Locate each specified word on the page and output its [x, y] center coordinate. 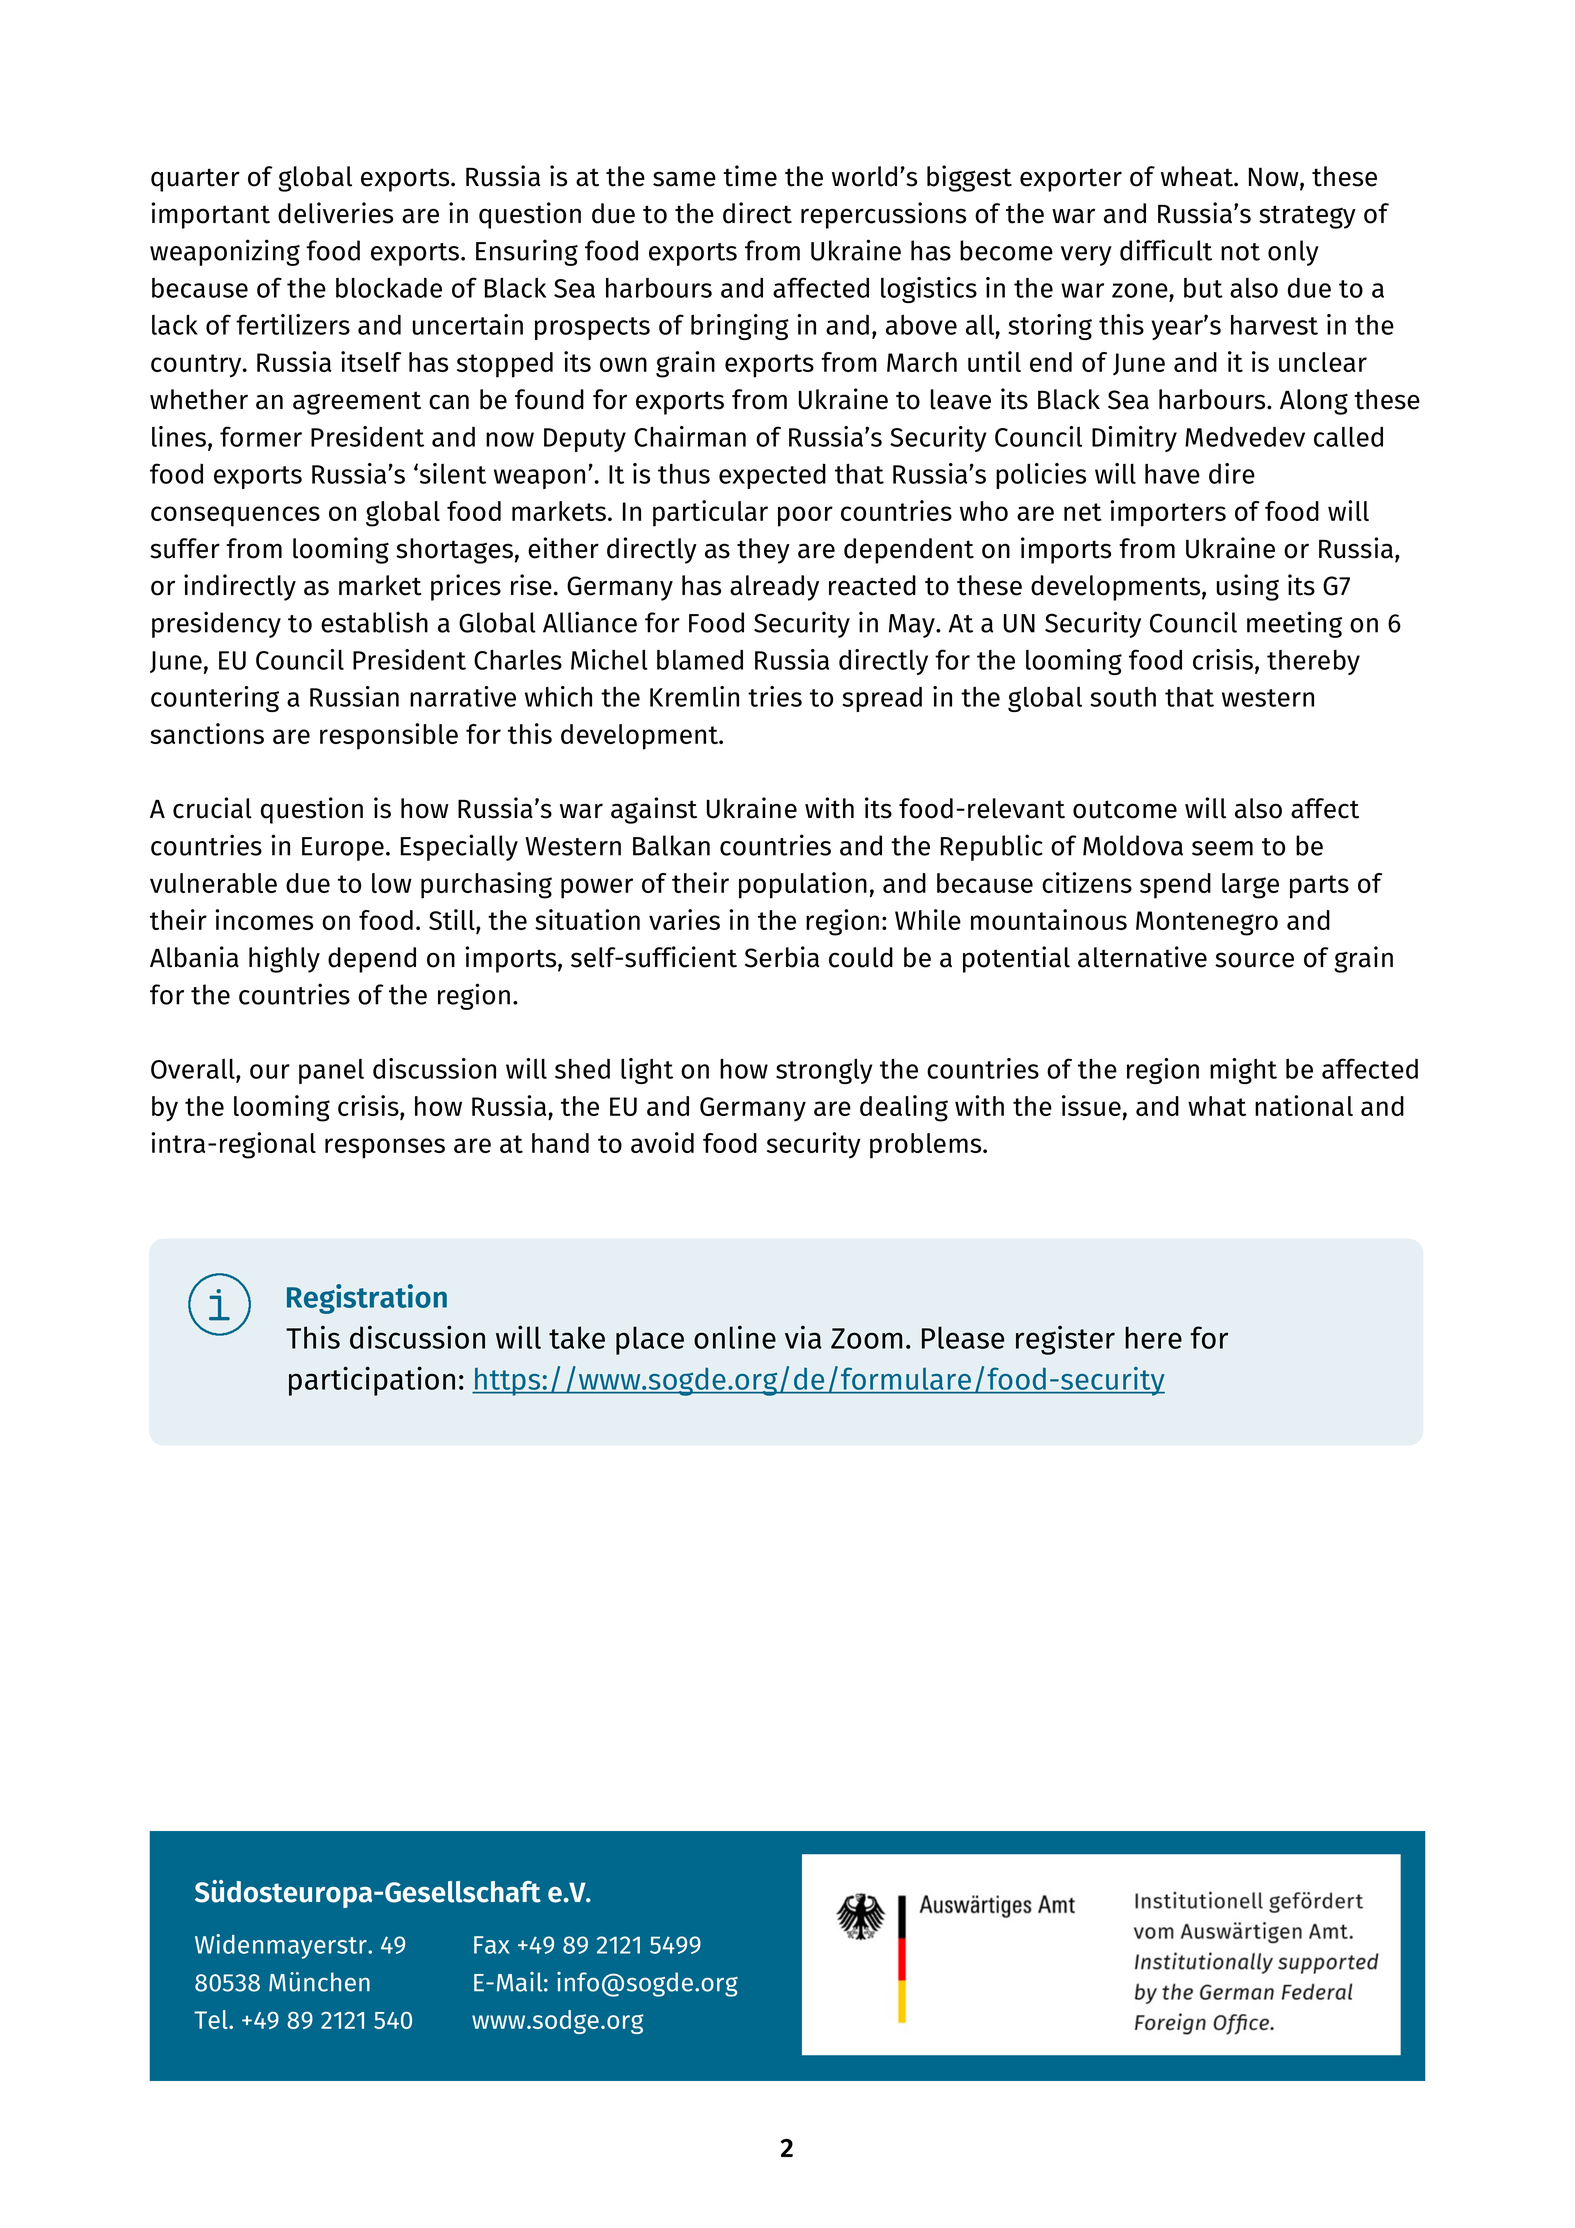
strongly [824, 1071]
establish [374, 622]
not [1240, 252]
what [1217, 1106]
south [1123, 697]
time [750, 176]
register [1065, 1340]
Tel [212, 2019]
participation [372, 1381]
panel [331, 1071]
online [735, 1337]
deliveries [335, 213]
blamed [700, 659]
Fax [492, 1945]
